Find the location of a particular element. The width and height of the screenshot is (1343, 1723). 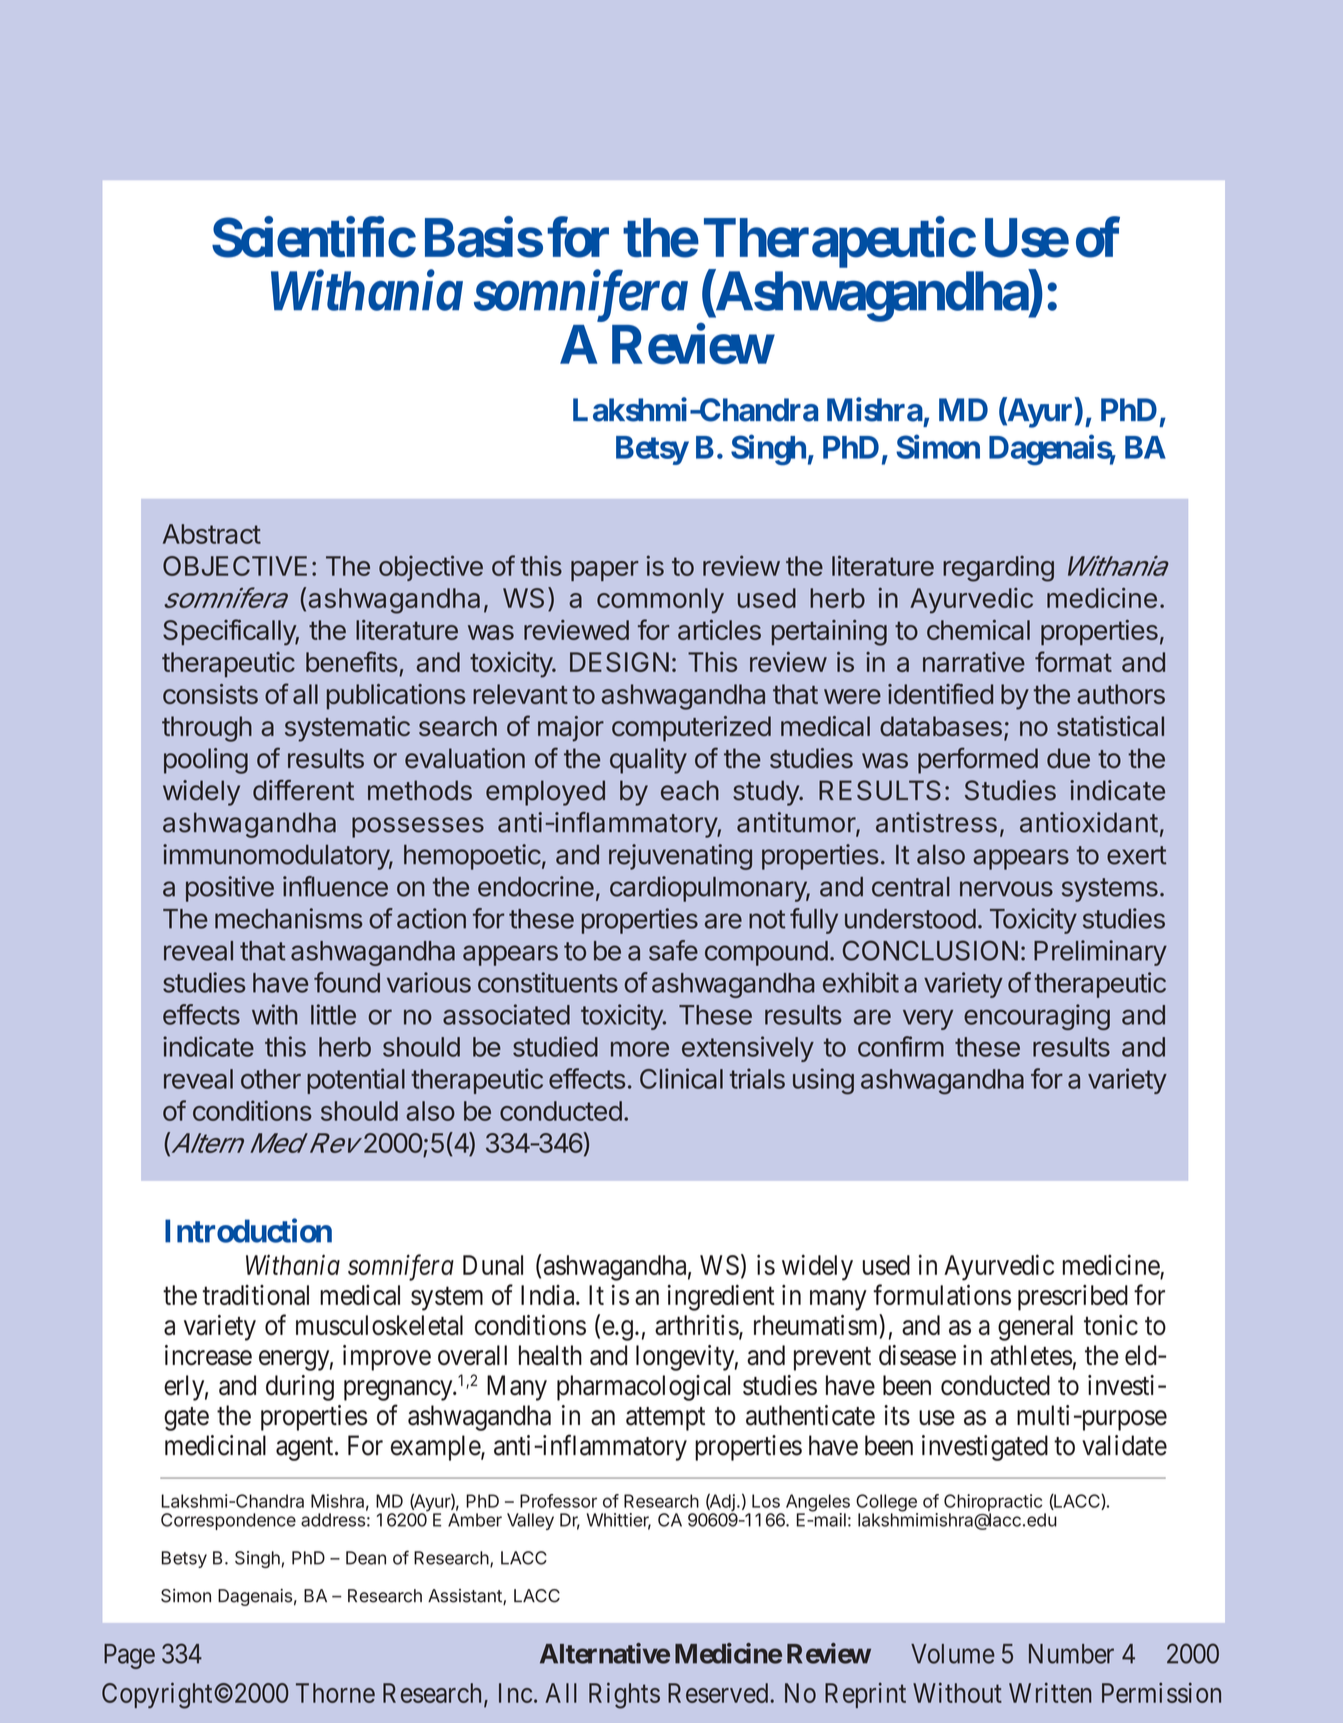

paper is located at coordinates (605, 571).
